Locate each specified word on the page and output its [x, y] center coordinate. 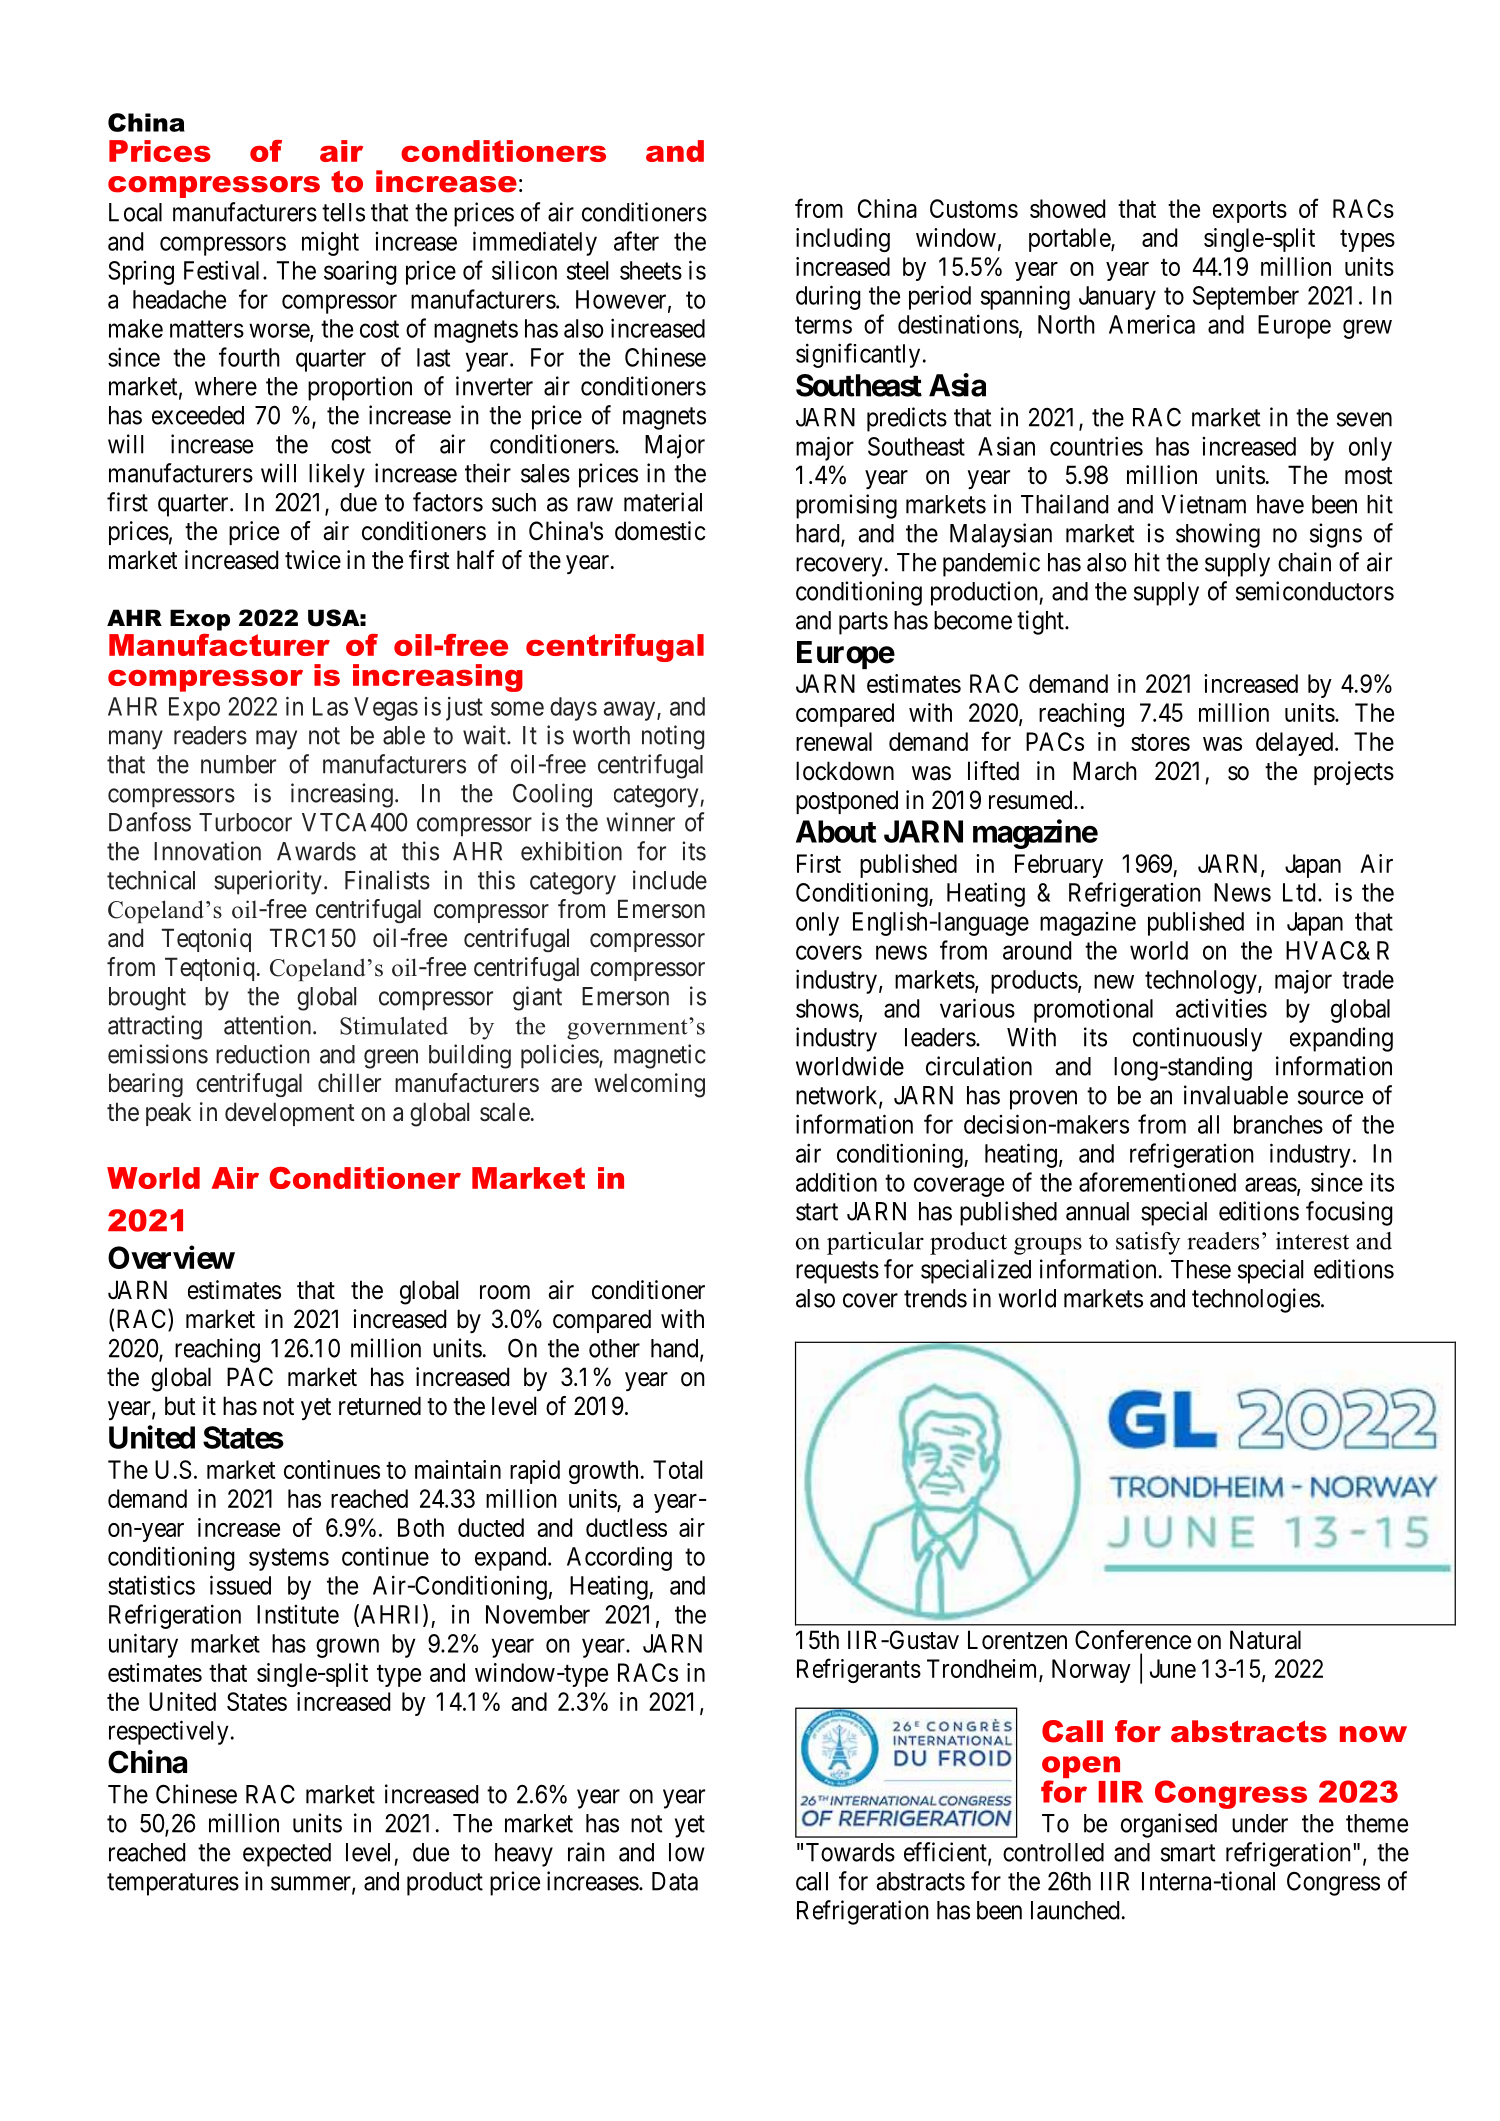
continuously [1197, 1039]
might [330, 243]
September [1246, 298]
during [828, 297]
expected [287, 1855]
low [687, 1852]
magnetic [660, 1056]
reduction [262, 1054]
